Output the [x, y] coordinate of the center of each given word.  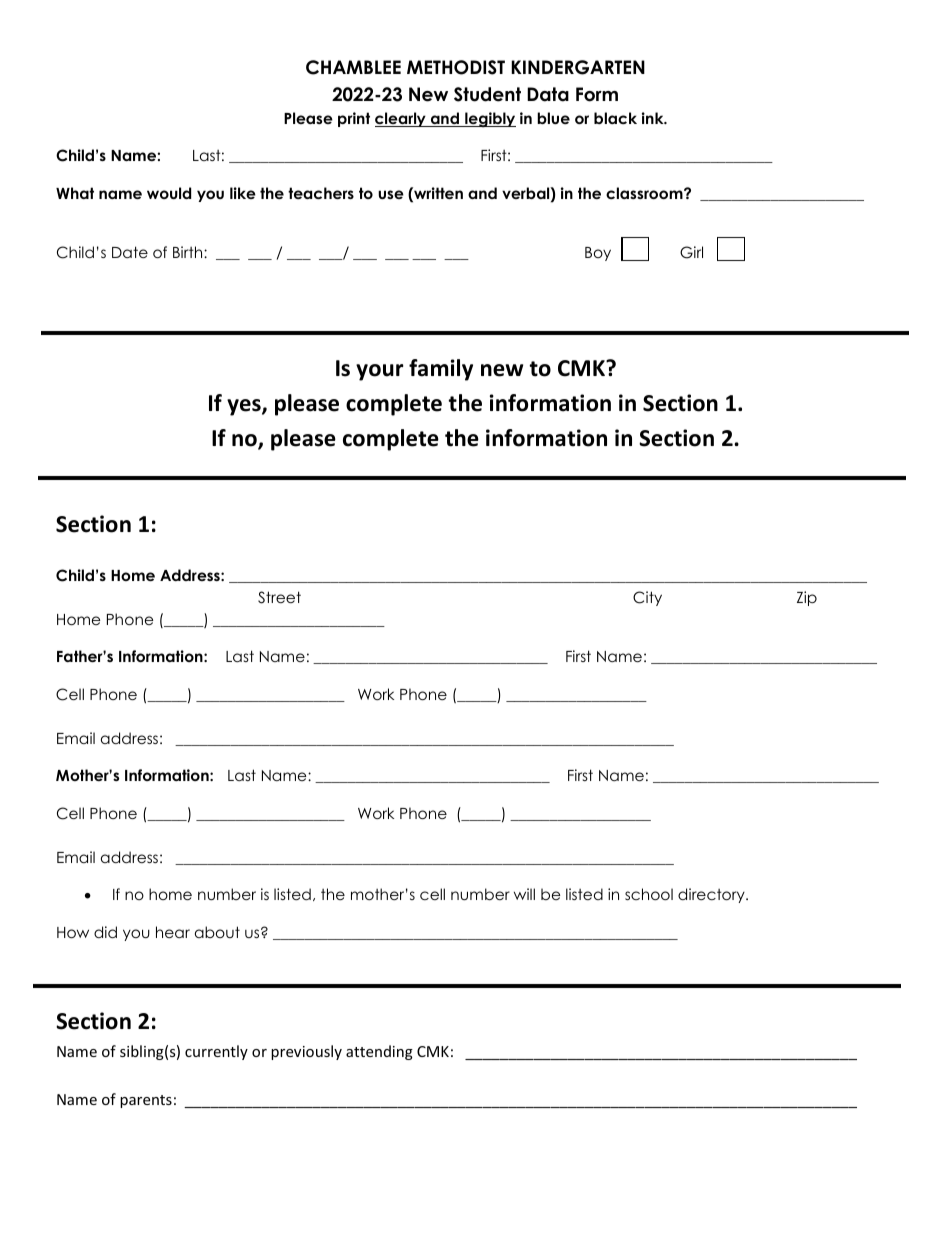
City [647, 598]
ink [654, 118]
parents [146, 1101]
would [169, 193]
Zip [807, 598]
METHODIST [456, 67]
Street [279, 597]
